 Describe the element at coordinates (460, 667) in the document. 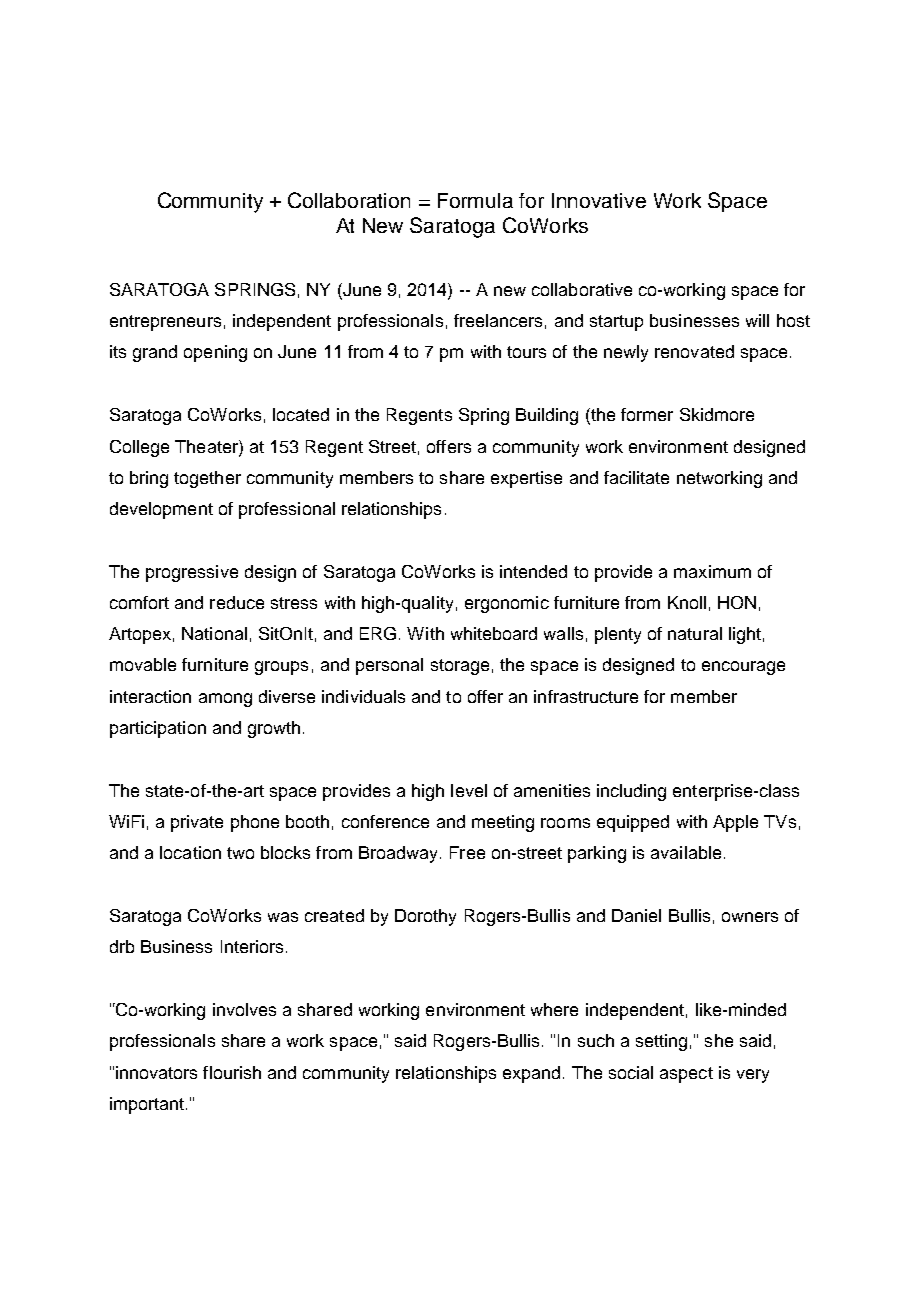

I see `storage` at that location.
